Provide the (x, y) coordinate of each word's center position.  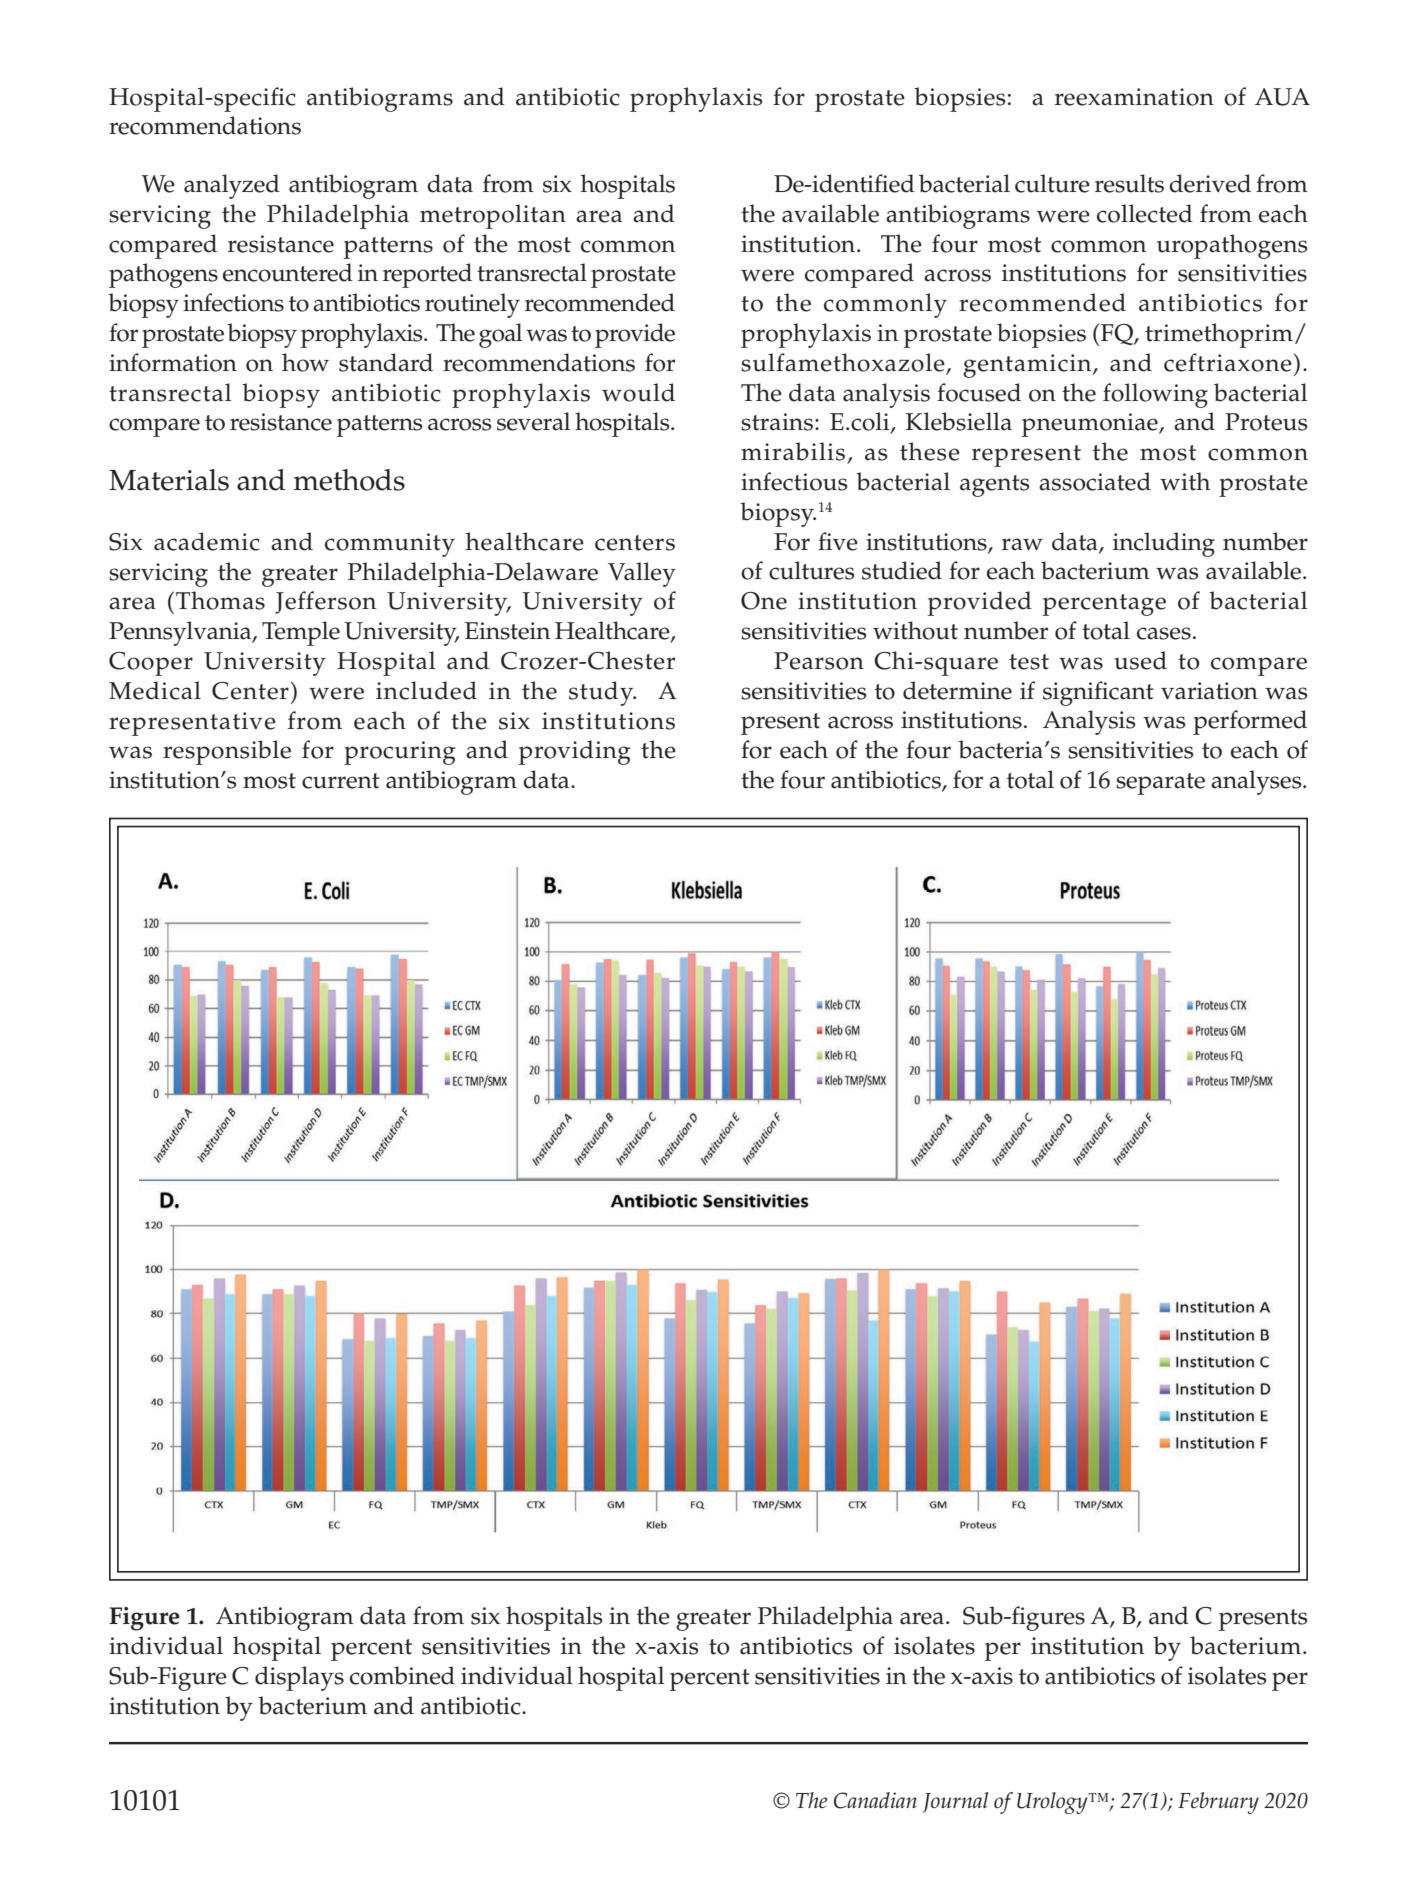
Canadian (875, 1800)
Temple (301, 633)
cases (1164, 633)
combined (402, 1675)
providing (575, 752)
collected (1145, 213)
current (341, 781)
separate (1160, 784)
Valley (642, 574)
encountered (288, 272)
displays (299, 1678)
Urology (1053, 1803)
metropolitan (493, 216)
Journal (955, 1802)
